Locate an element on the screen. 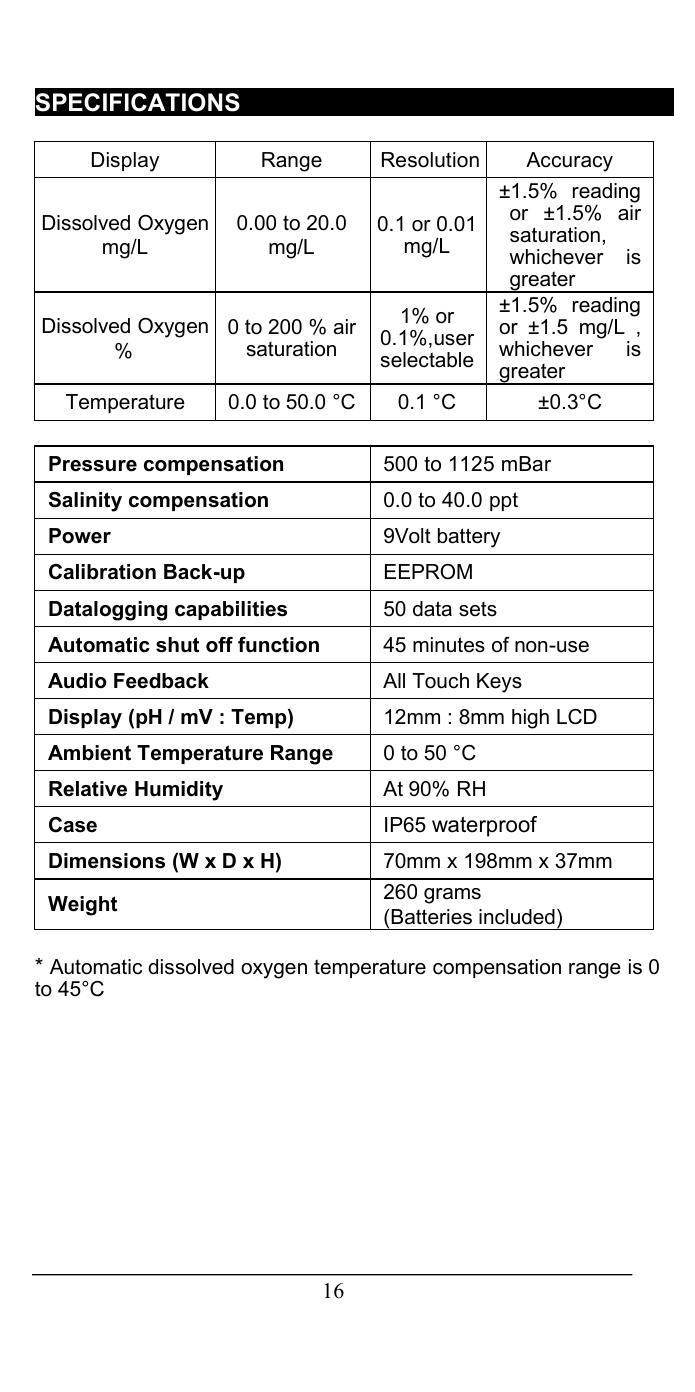 The image size is (695, 1392). ppt is located at coordinates (504, 501).
